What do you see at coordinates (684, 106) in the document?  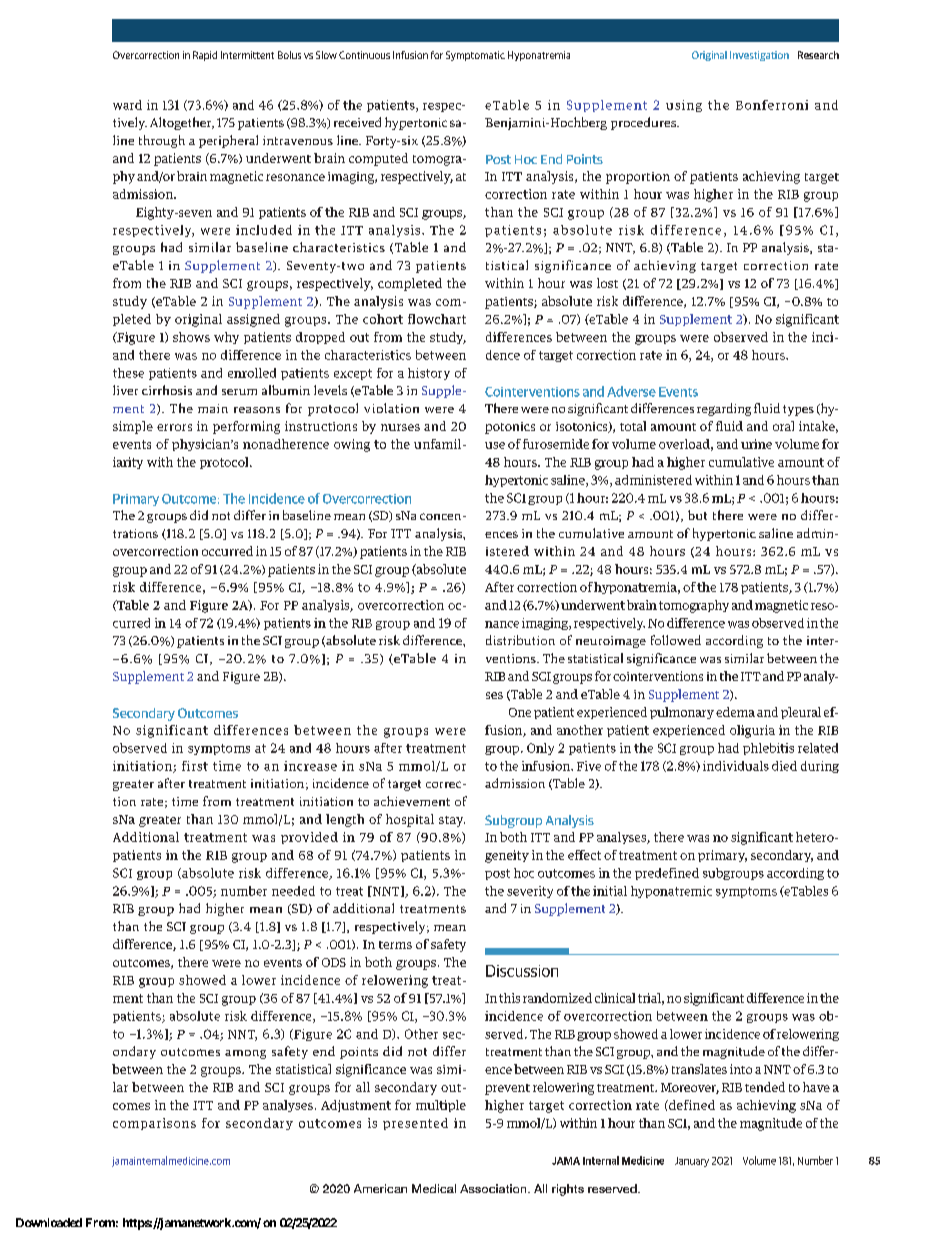 I see `using` at bounding box center [684, 106].
